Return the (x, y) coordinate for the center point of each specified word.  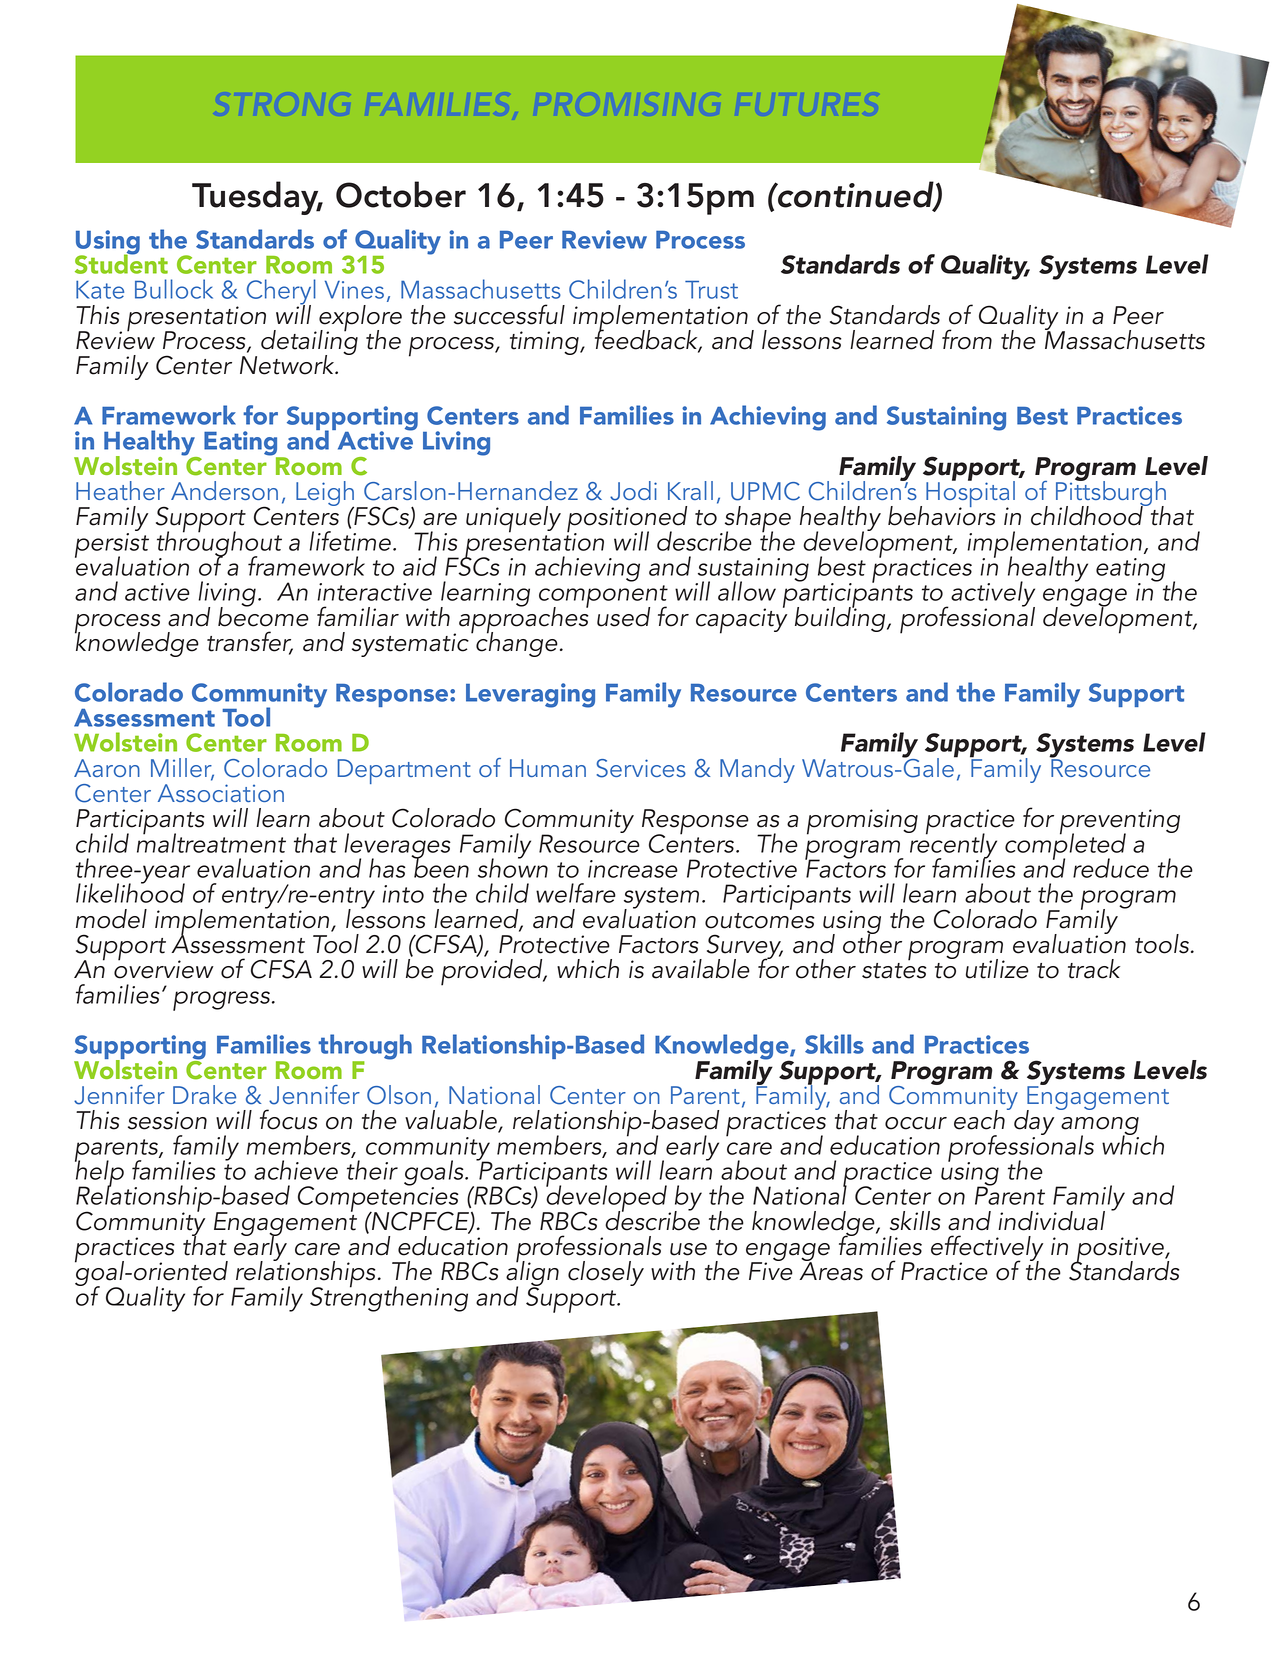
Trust (711, 290)
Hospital (970, 494)
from (967, 339)
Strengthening (389, 1298)
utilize (997, 969)
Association (221, 793)
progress (221, 1001)
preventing (1120, 823)
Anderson (224, 490)
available (701, 969)
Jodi (633, 491)
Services (641, 768)
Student (121, 263)
